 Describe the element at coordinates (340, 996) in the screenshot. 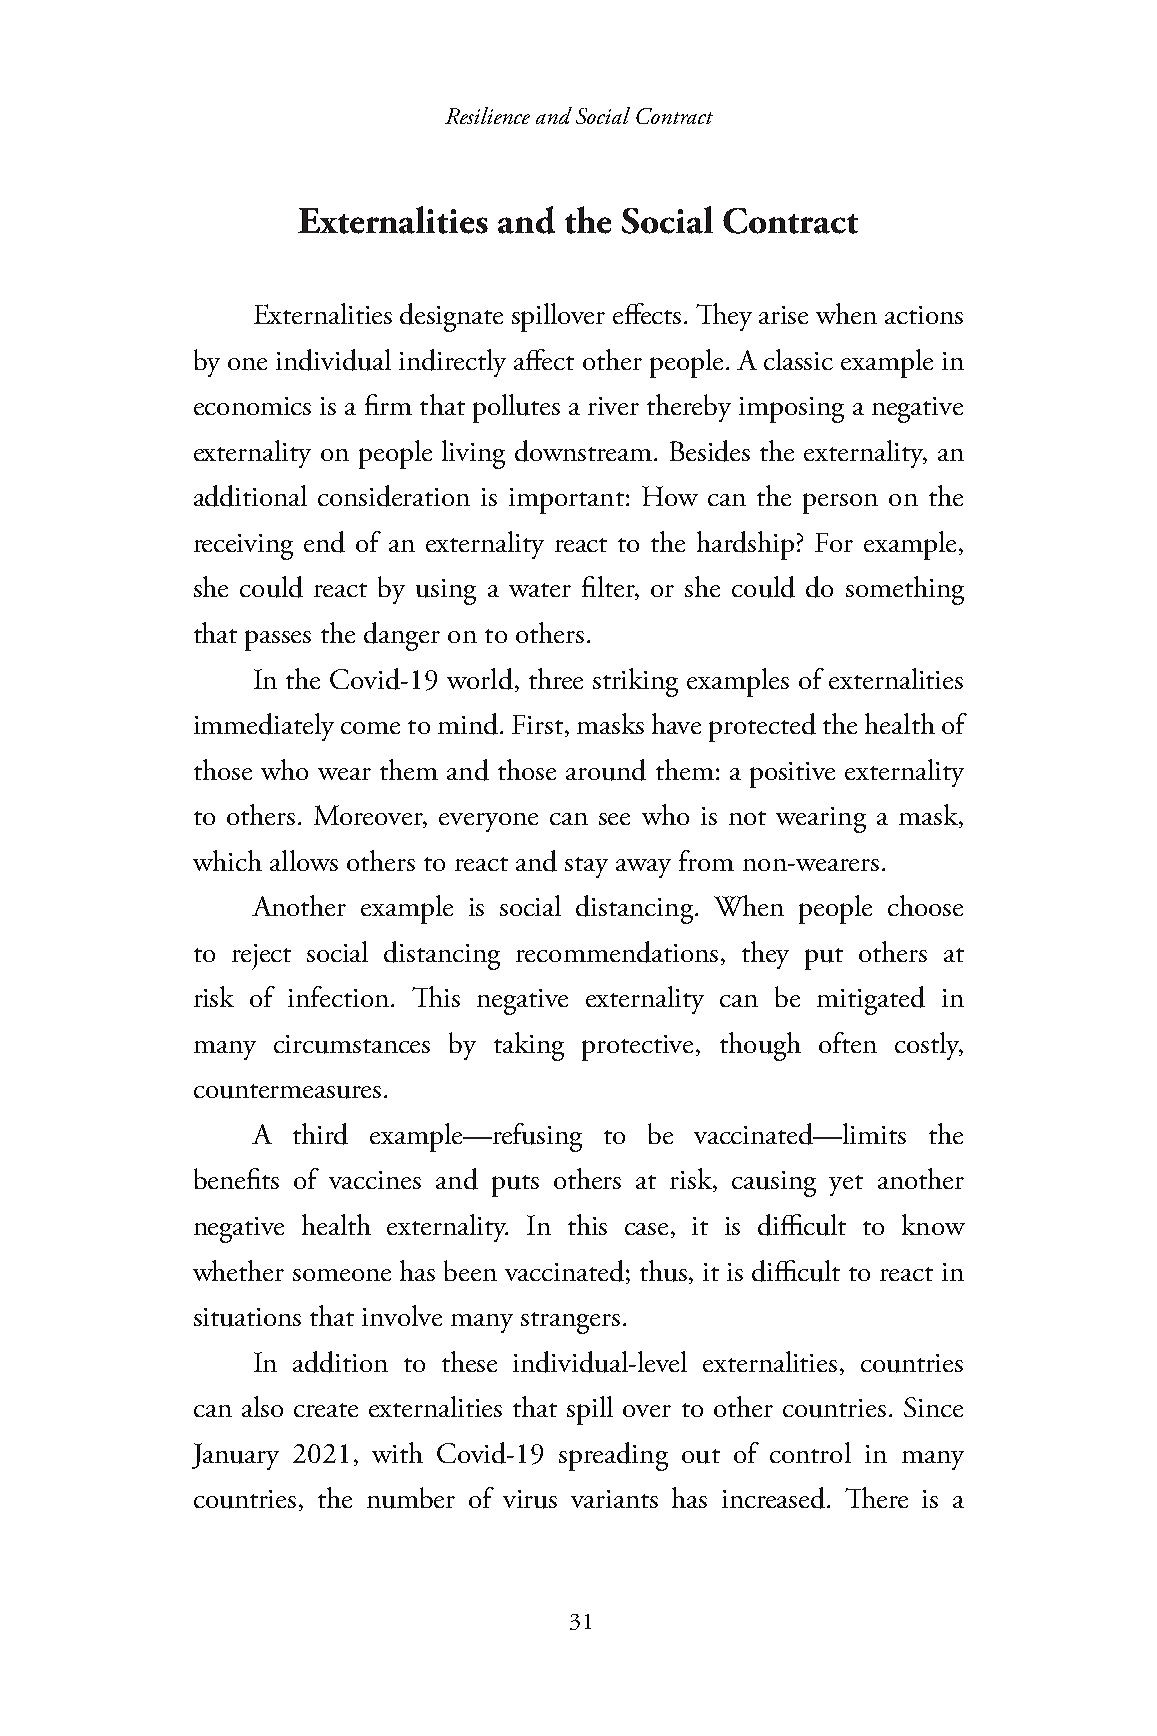

I see `infection` at that location.
